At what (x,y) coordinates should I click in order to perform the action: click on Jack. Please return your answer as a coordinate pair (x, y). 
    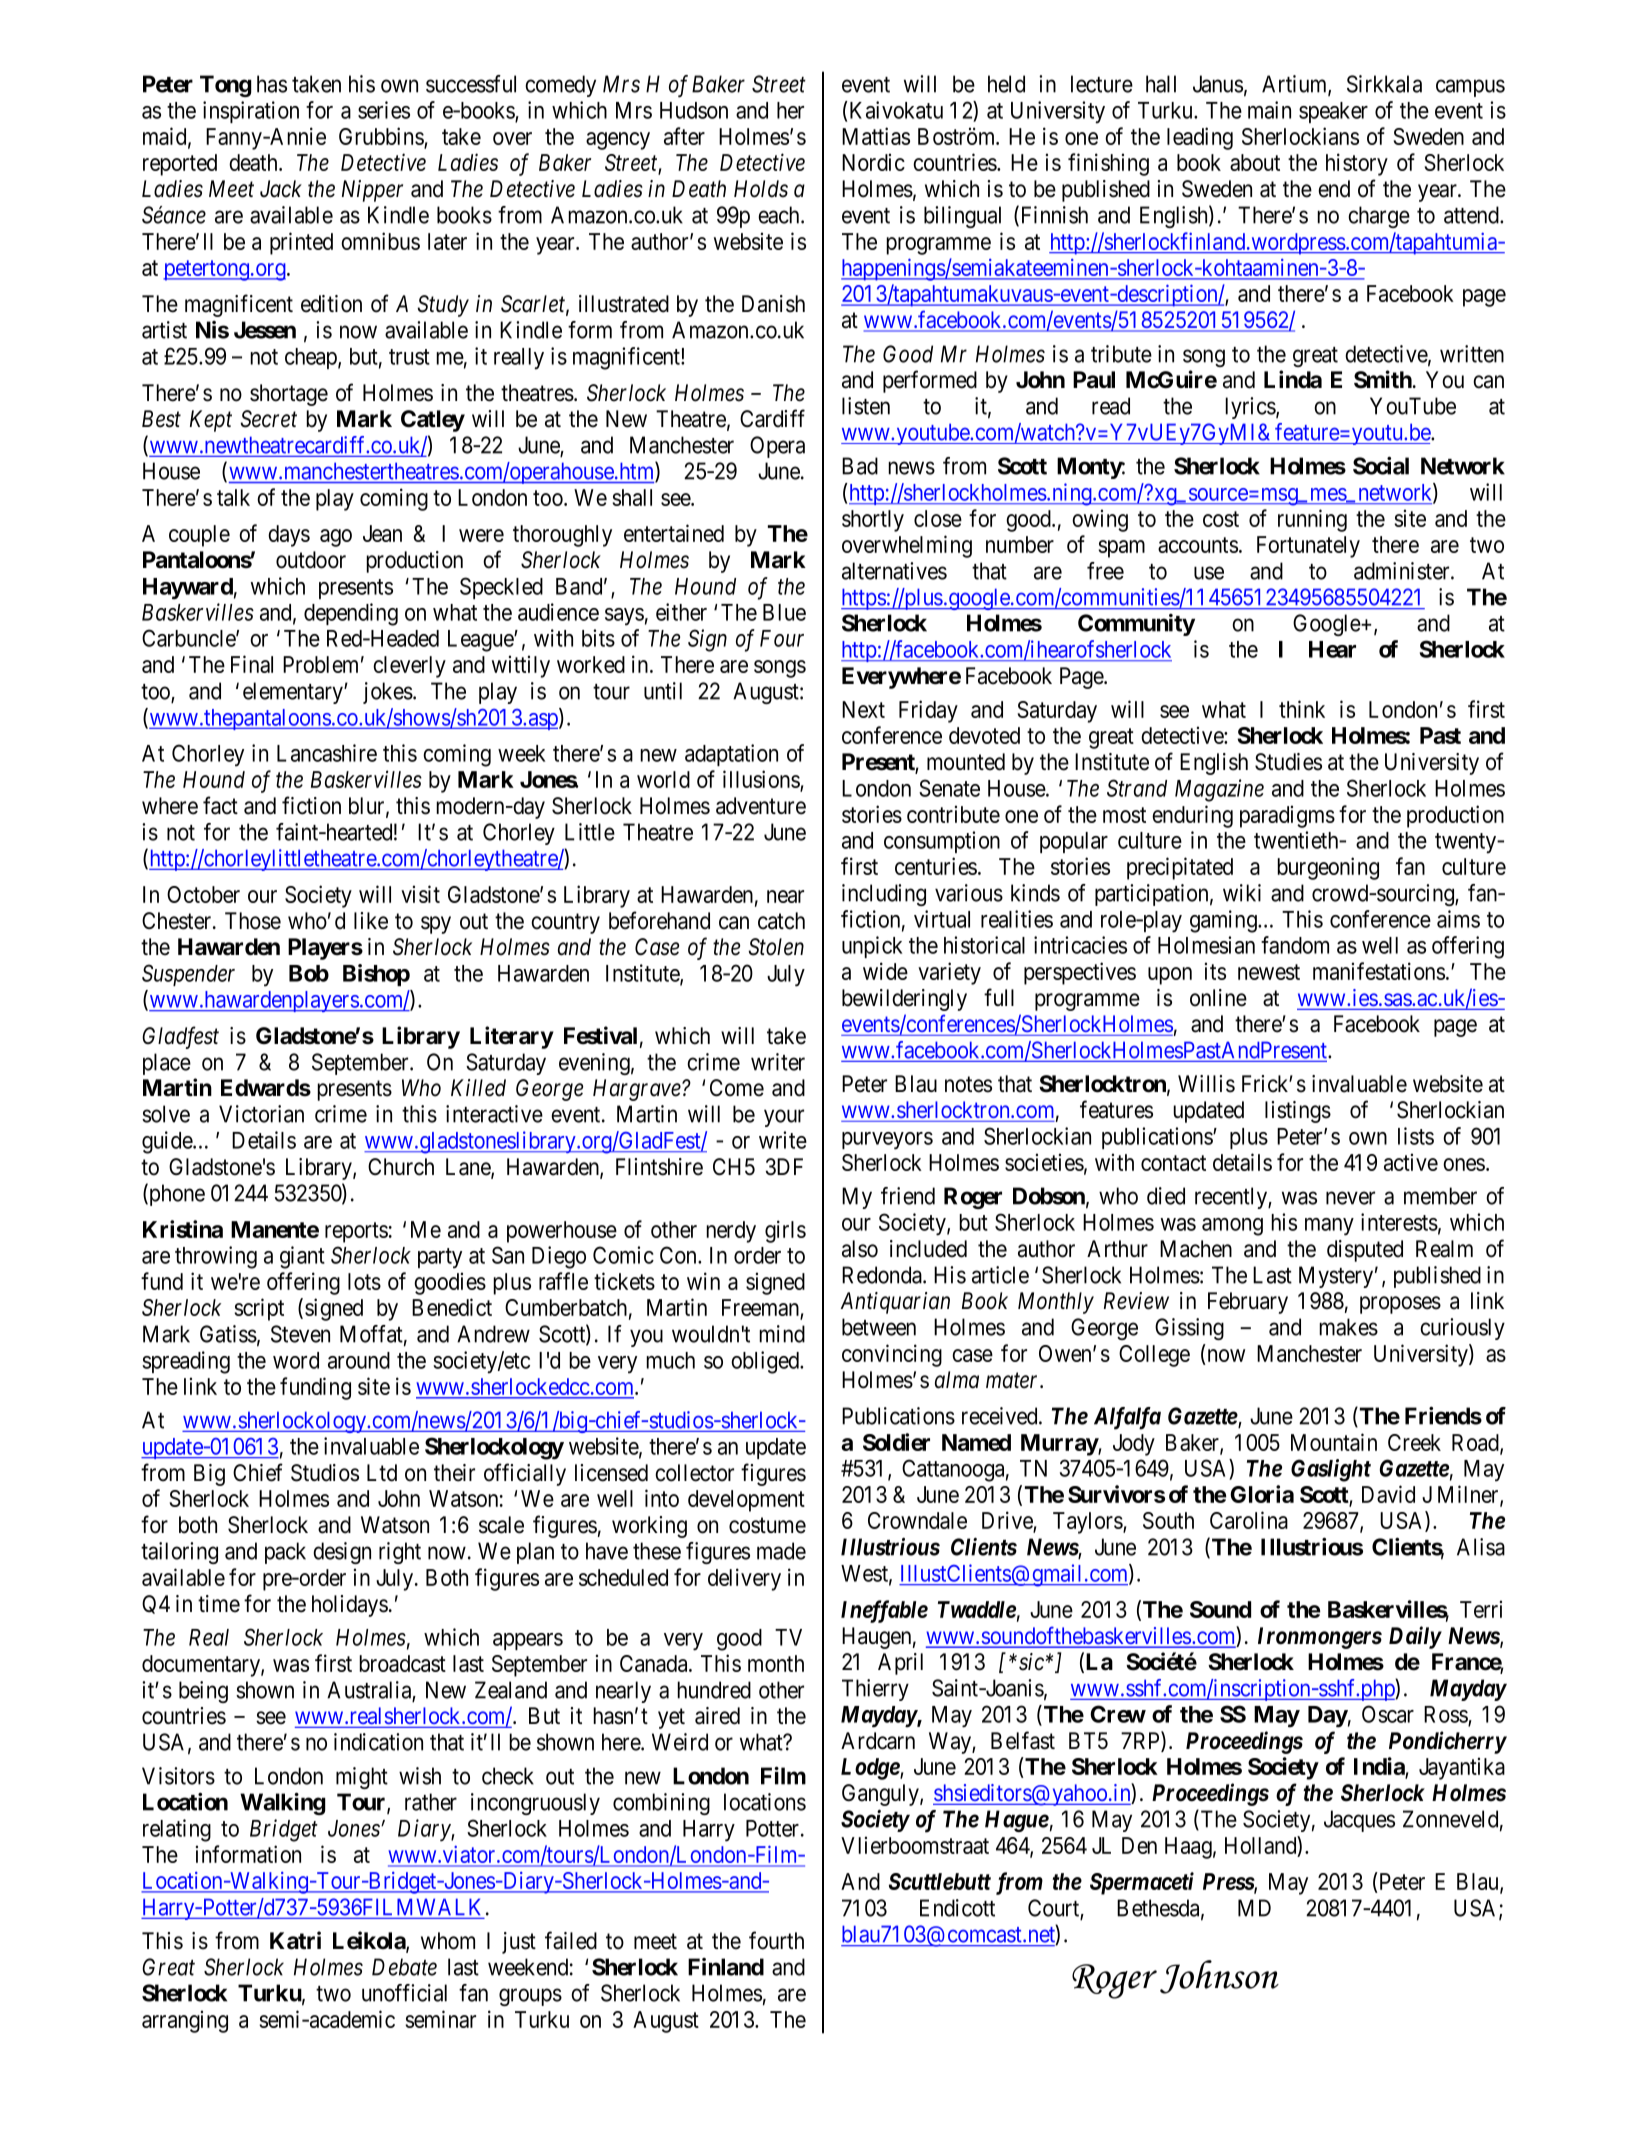
    Looking at the image, I should click on (281, 189).
